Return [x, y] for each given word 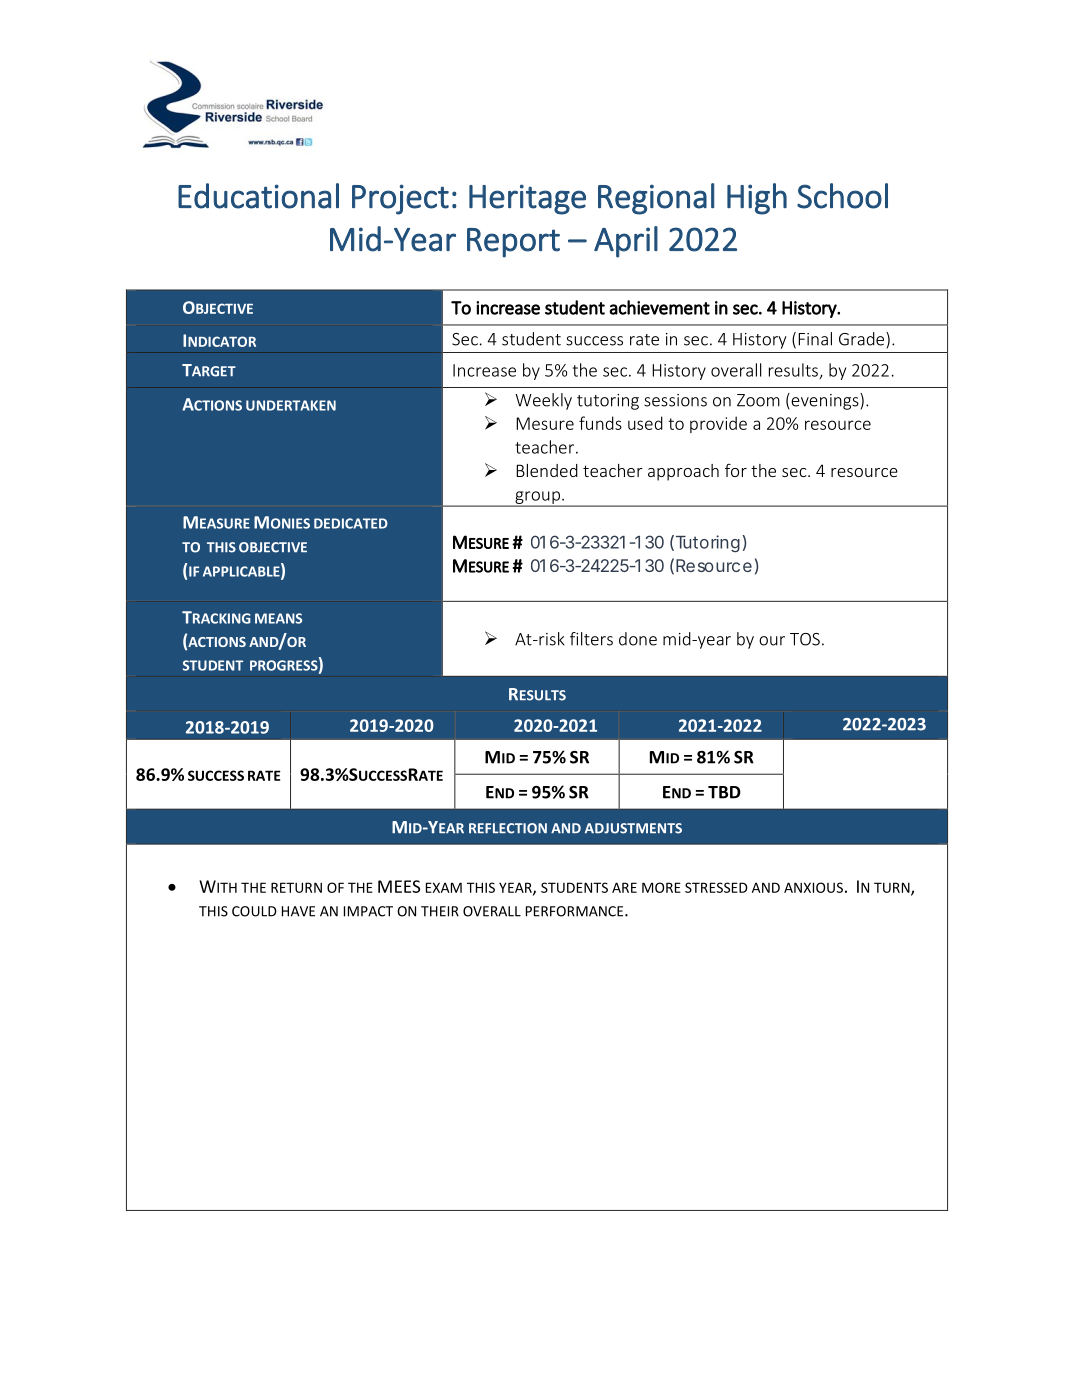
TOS [805, 639]
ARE [624, 887]
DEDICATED [351, 523]
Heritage [527, 199]
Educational [258, 196]
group [537, 498]
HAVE [298, 911]
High [757, 199]
